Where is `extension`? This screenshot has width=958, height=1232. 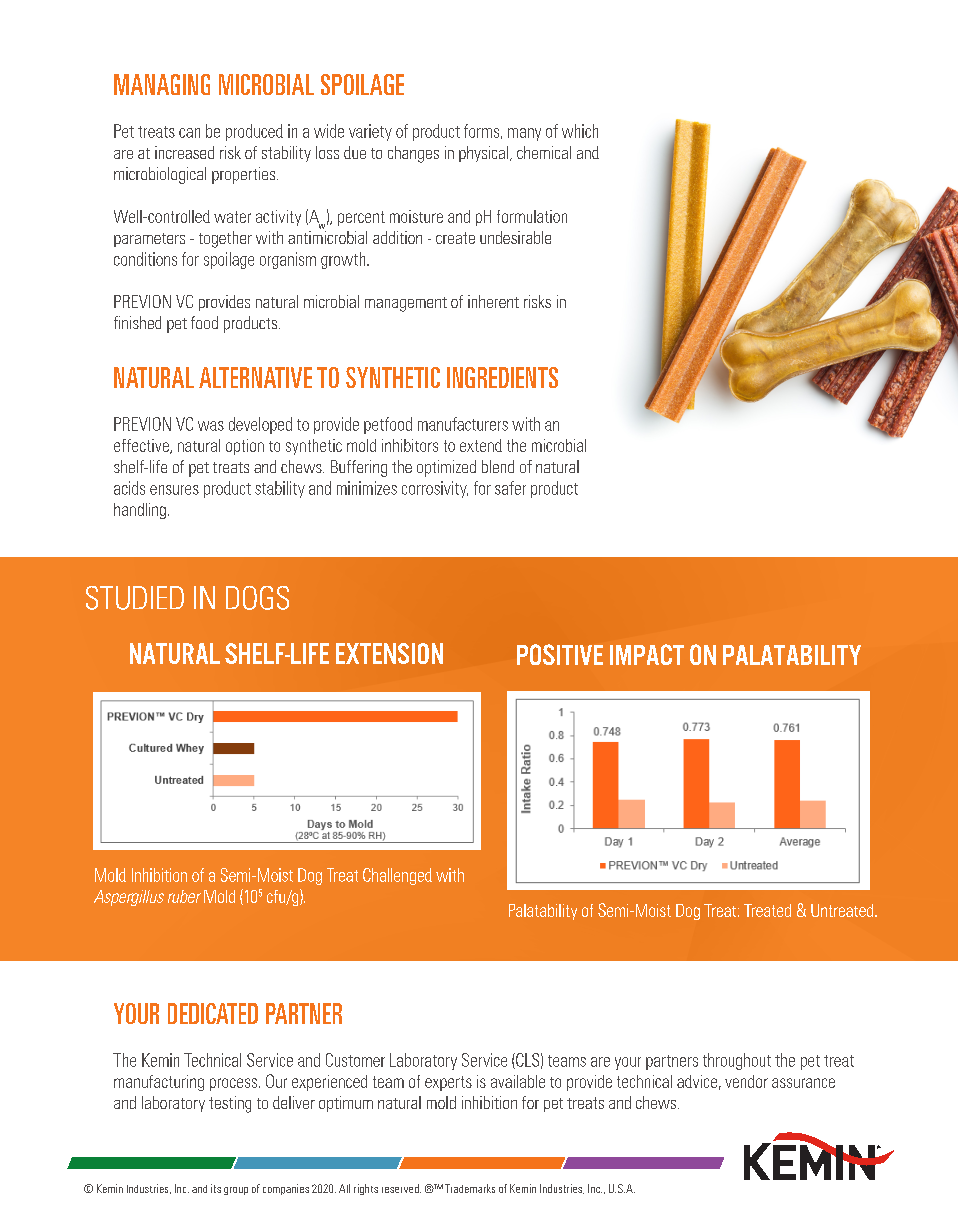
extension is located at coordinates (389, 653).
